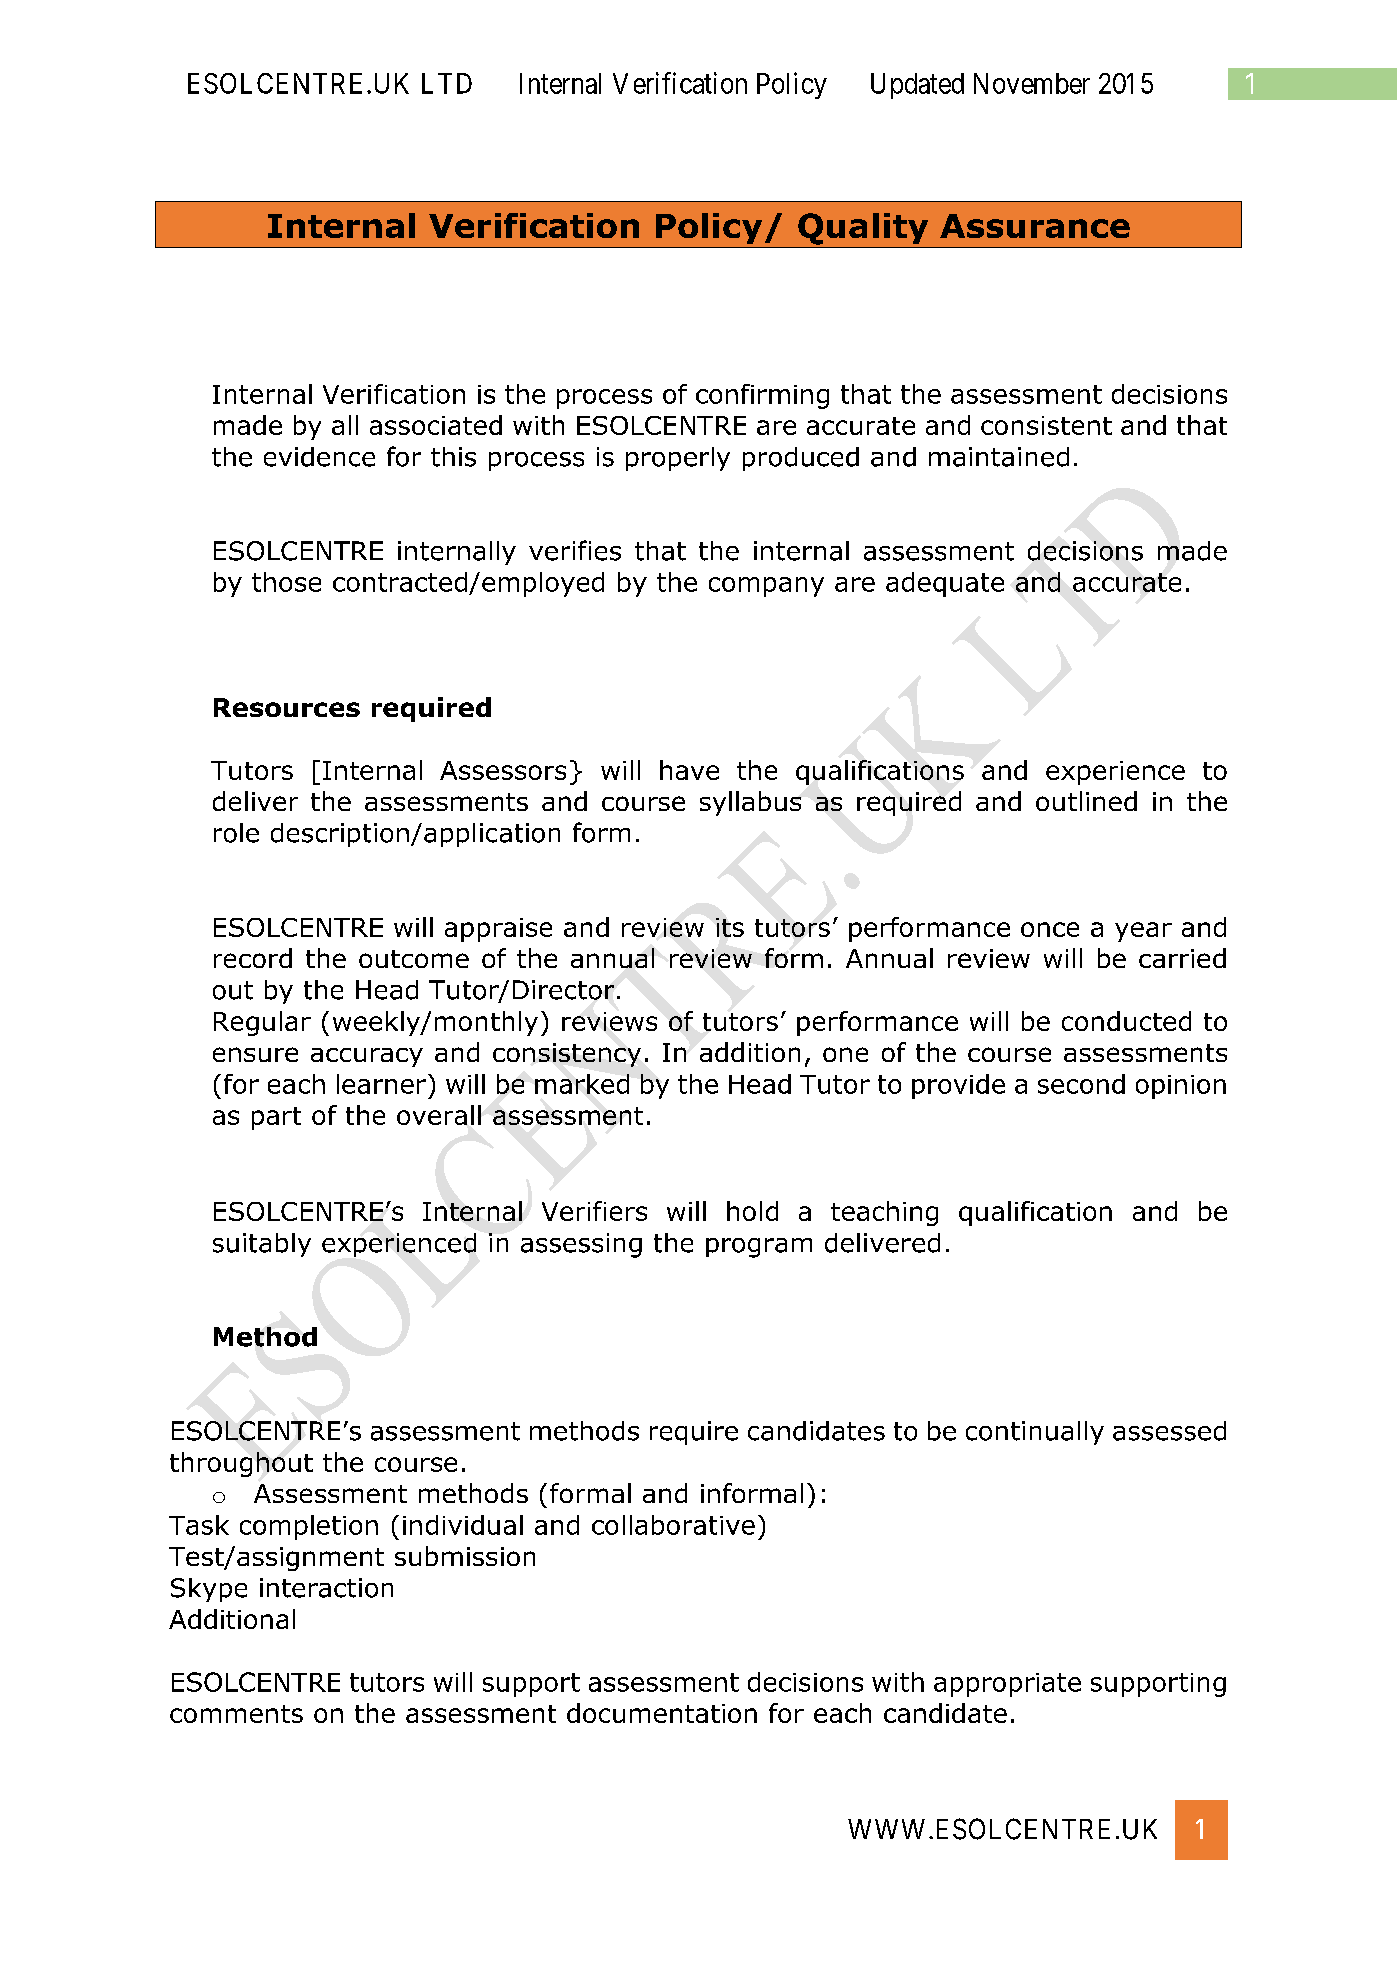  I want to click on once, so click(1050, 929).
